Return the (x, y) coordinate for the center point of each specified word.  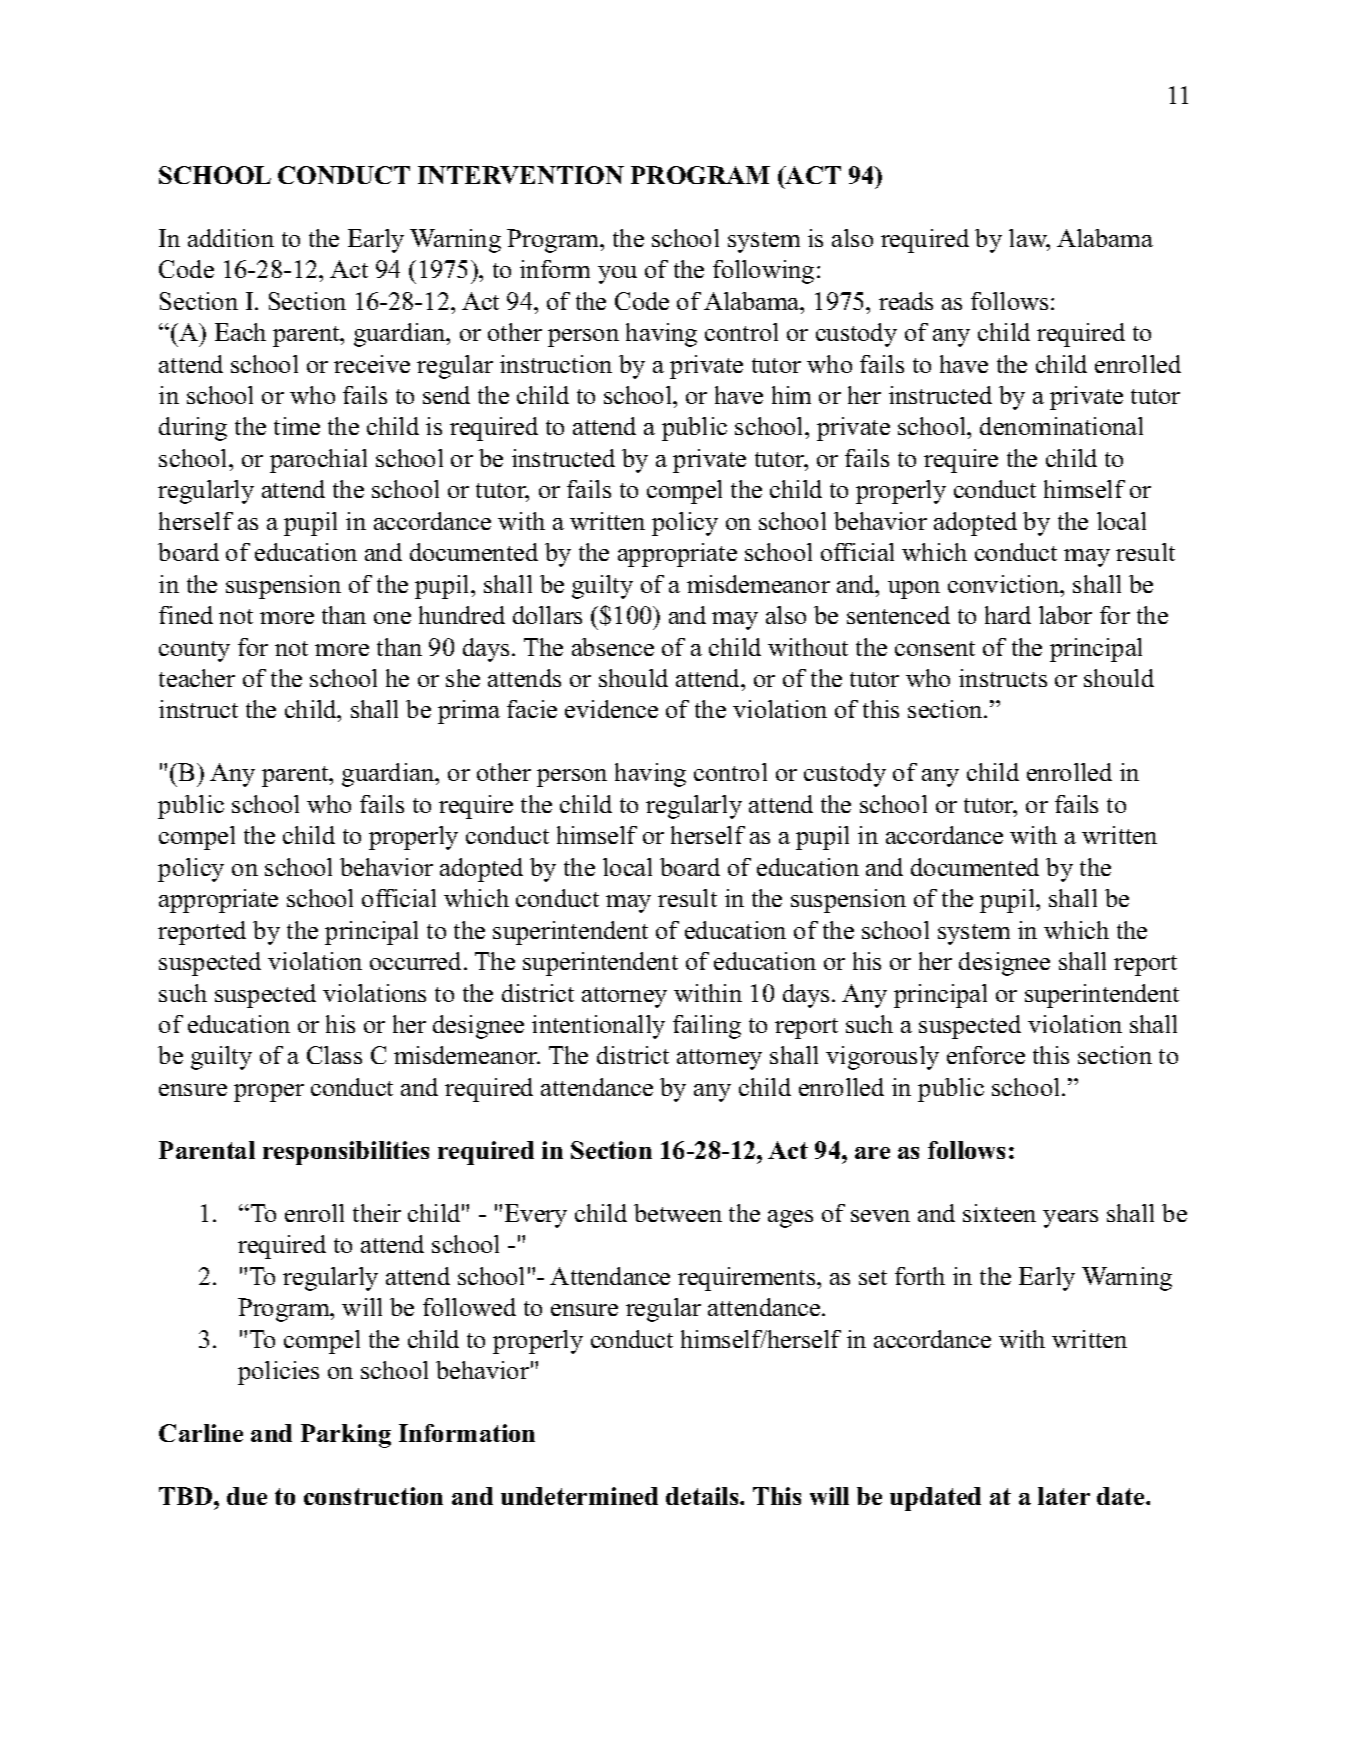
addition (231, 238)
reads (906, 301)
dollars (547, 615)
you (617, 275)
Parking (346, 1436)
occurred (415, 961)
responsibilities (346, 1153)
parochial (318, 461)
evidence (611, 709)
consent (935, 648)
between (678, 1213)
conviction (1004, 584)
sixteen (999, 1213)
